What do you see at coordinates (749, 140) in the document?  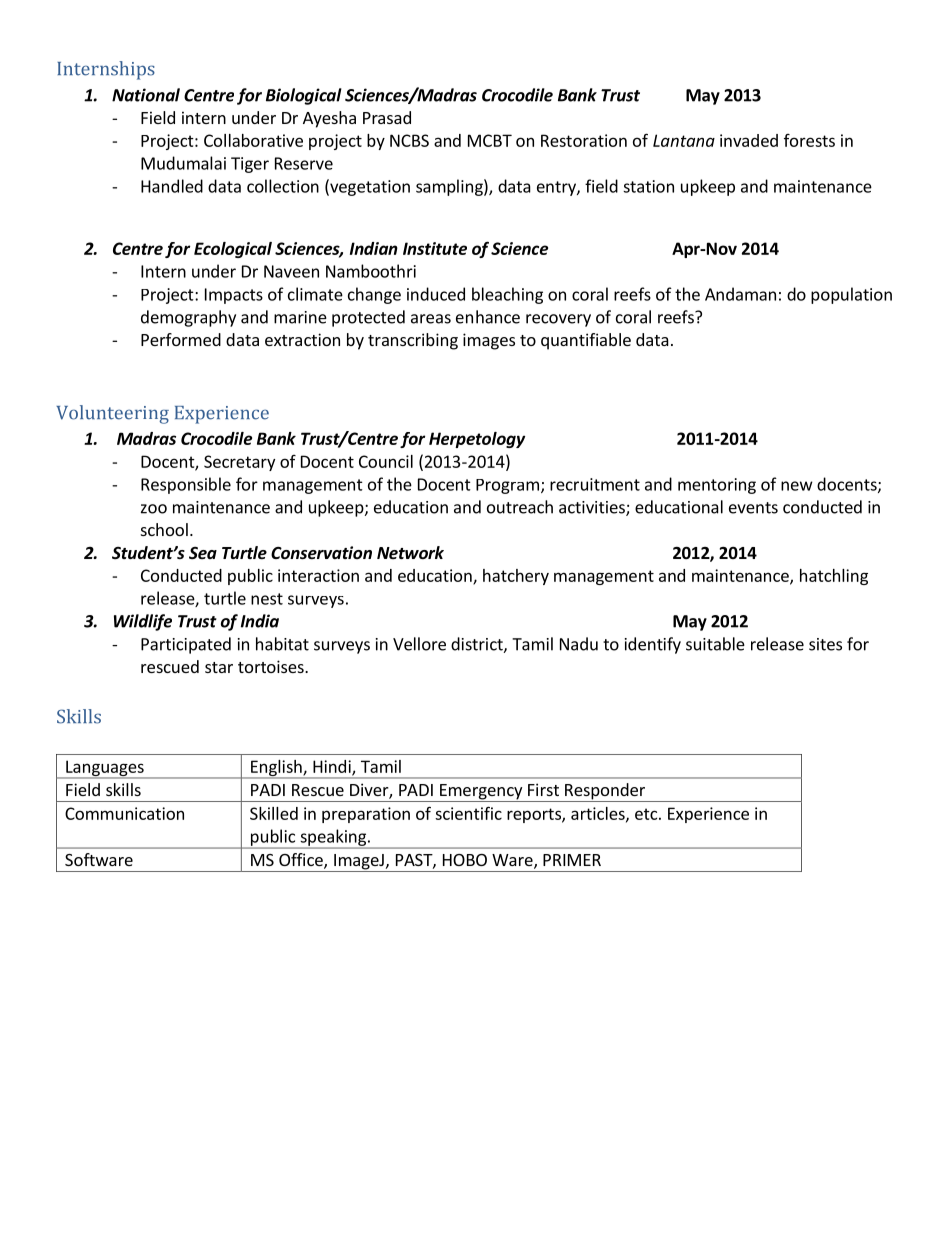 I see `invaded` at bounding box center [749, 140].
